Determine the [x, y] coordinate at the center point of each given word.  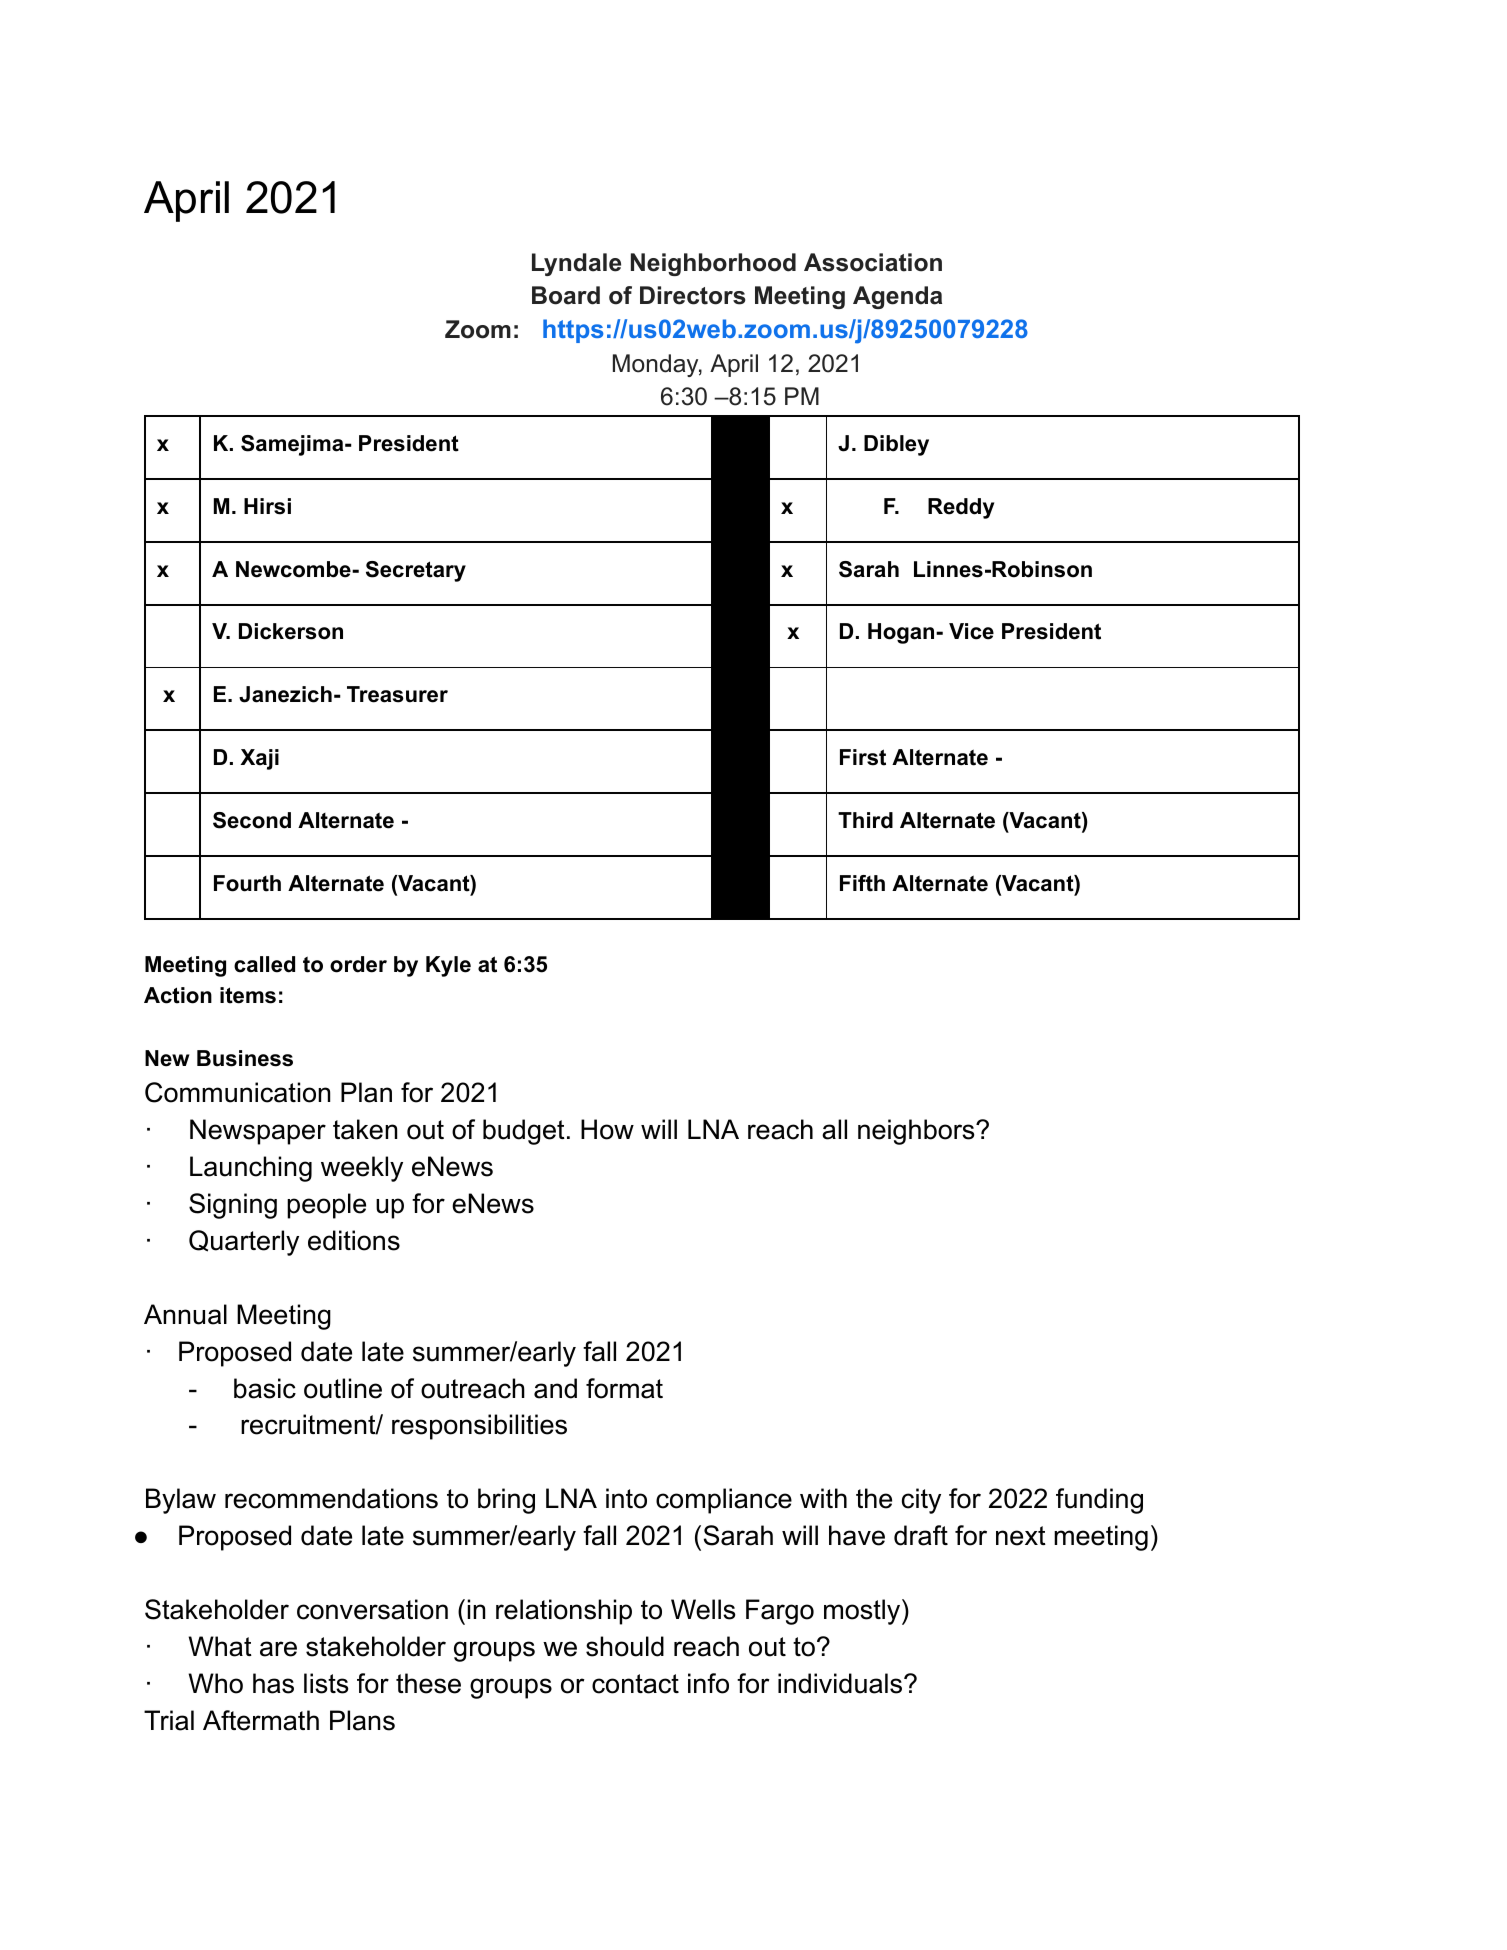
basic [265, 1388]
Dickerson [291, 631]
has [273, 1683]
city [921, 1501]
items [248, 995]
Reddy [961, 508]
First [863, 757]
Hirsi [267, 506]
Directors [692, 295]
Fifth [862, 883]
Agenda [897, 297]
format [624, 1388]
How [607, 1129]
